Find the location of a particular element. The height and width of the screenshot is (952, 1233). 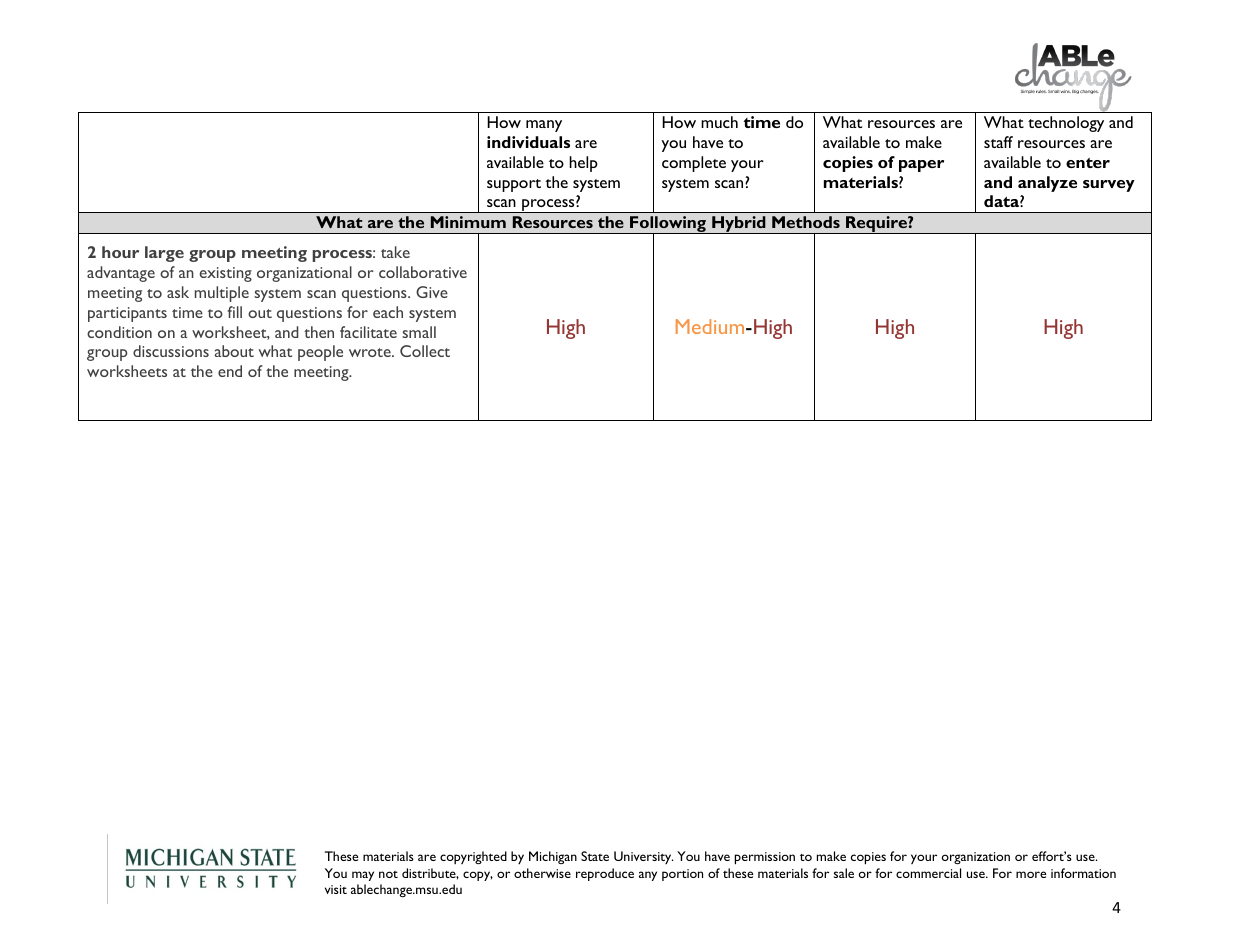

help is located at coordinates (583, 164).
